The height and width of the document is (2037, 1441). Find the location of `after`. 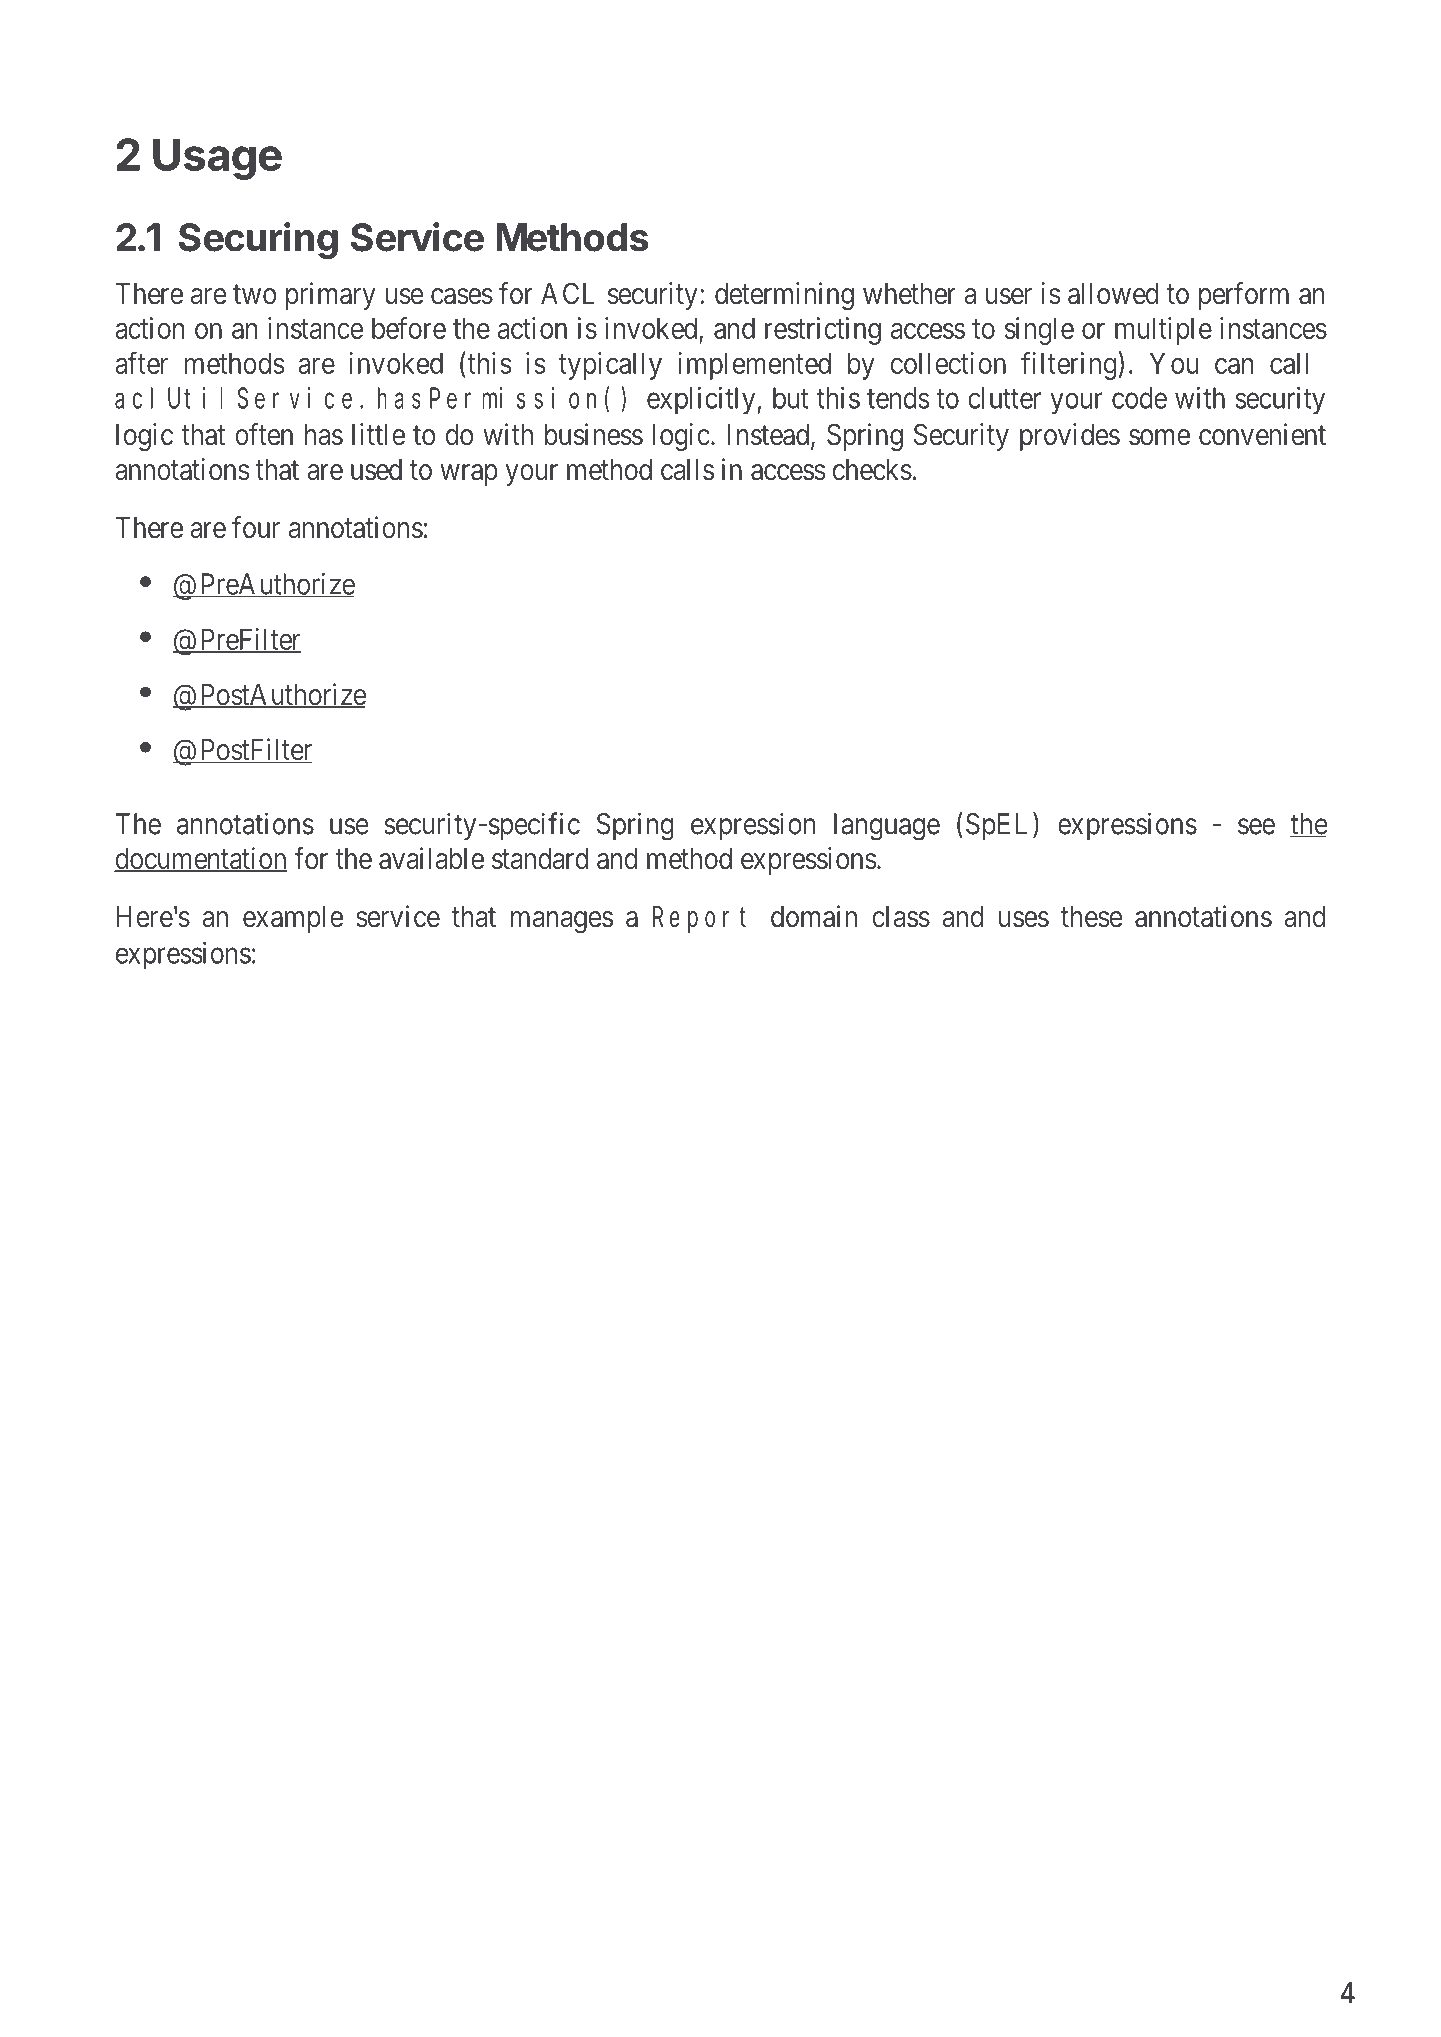

after is located at coordinates (141, 362).
